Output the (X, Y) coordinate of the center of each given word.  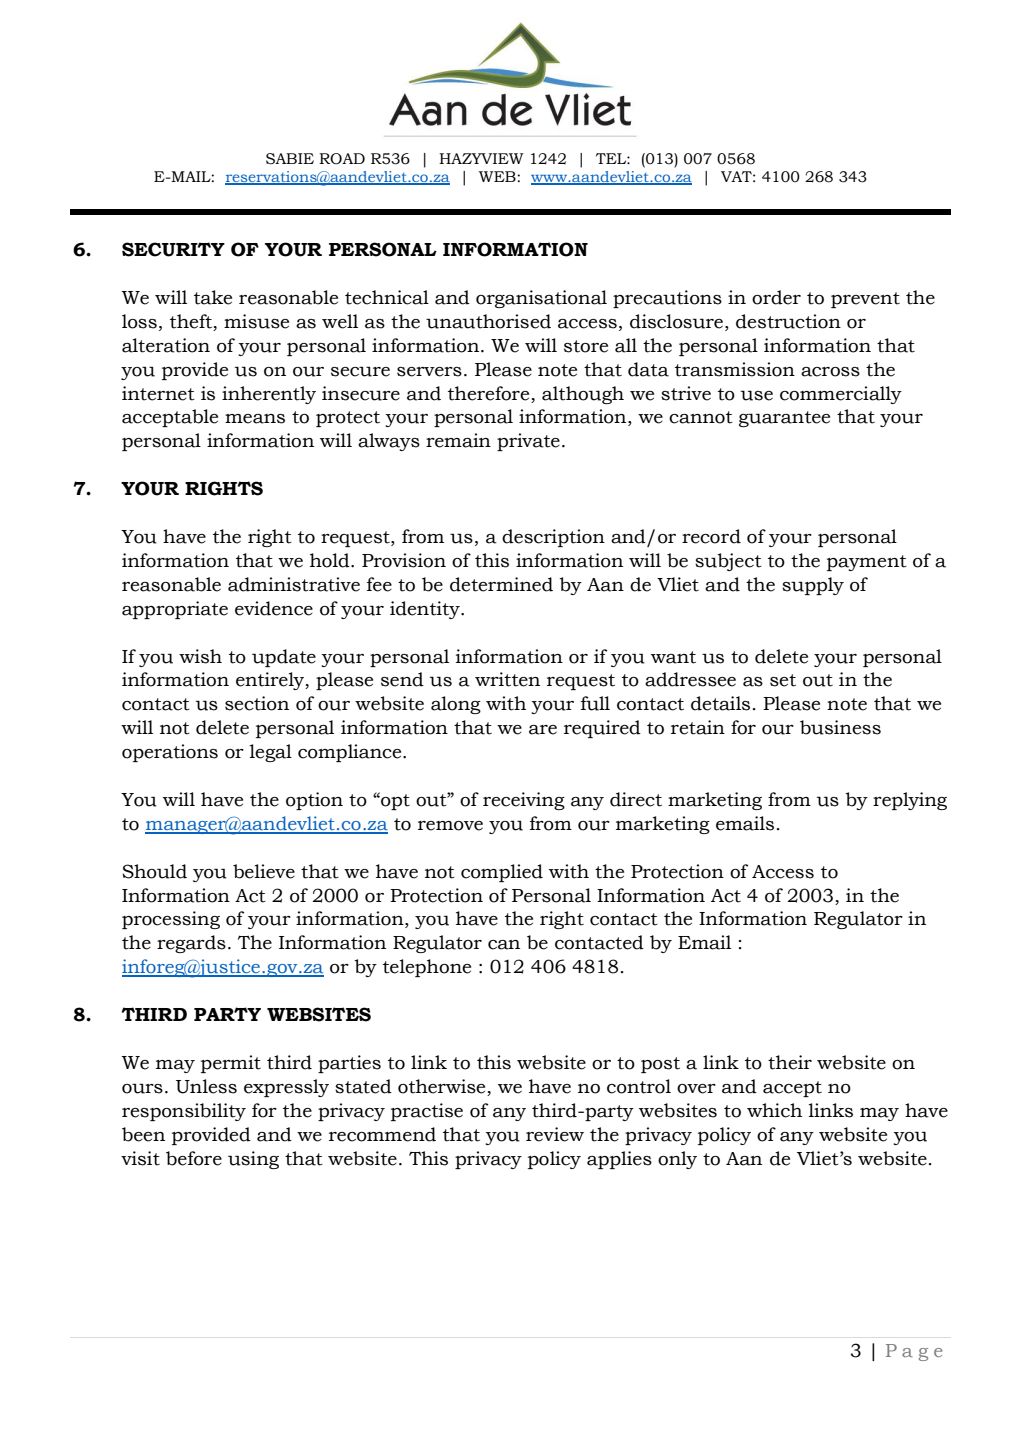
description (553, 538)
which (774, 1110)
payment (867, 563)
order (776, 297)
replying (910, 801)
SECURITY (173, 249)
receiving (524, 801)
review (555, 1134)
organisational (541, 299)
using (253, 1160)
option (314, 801)
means (255, 419)
